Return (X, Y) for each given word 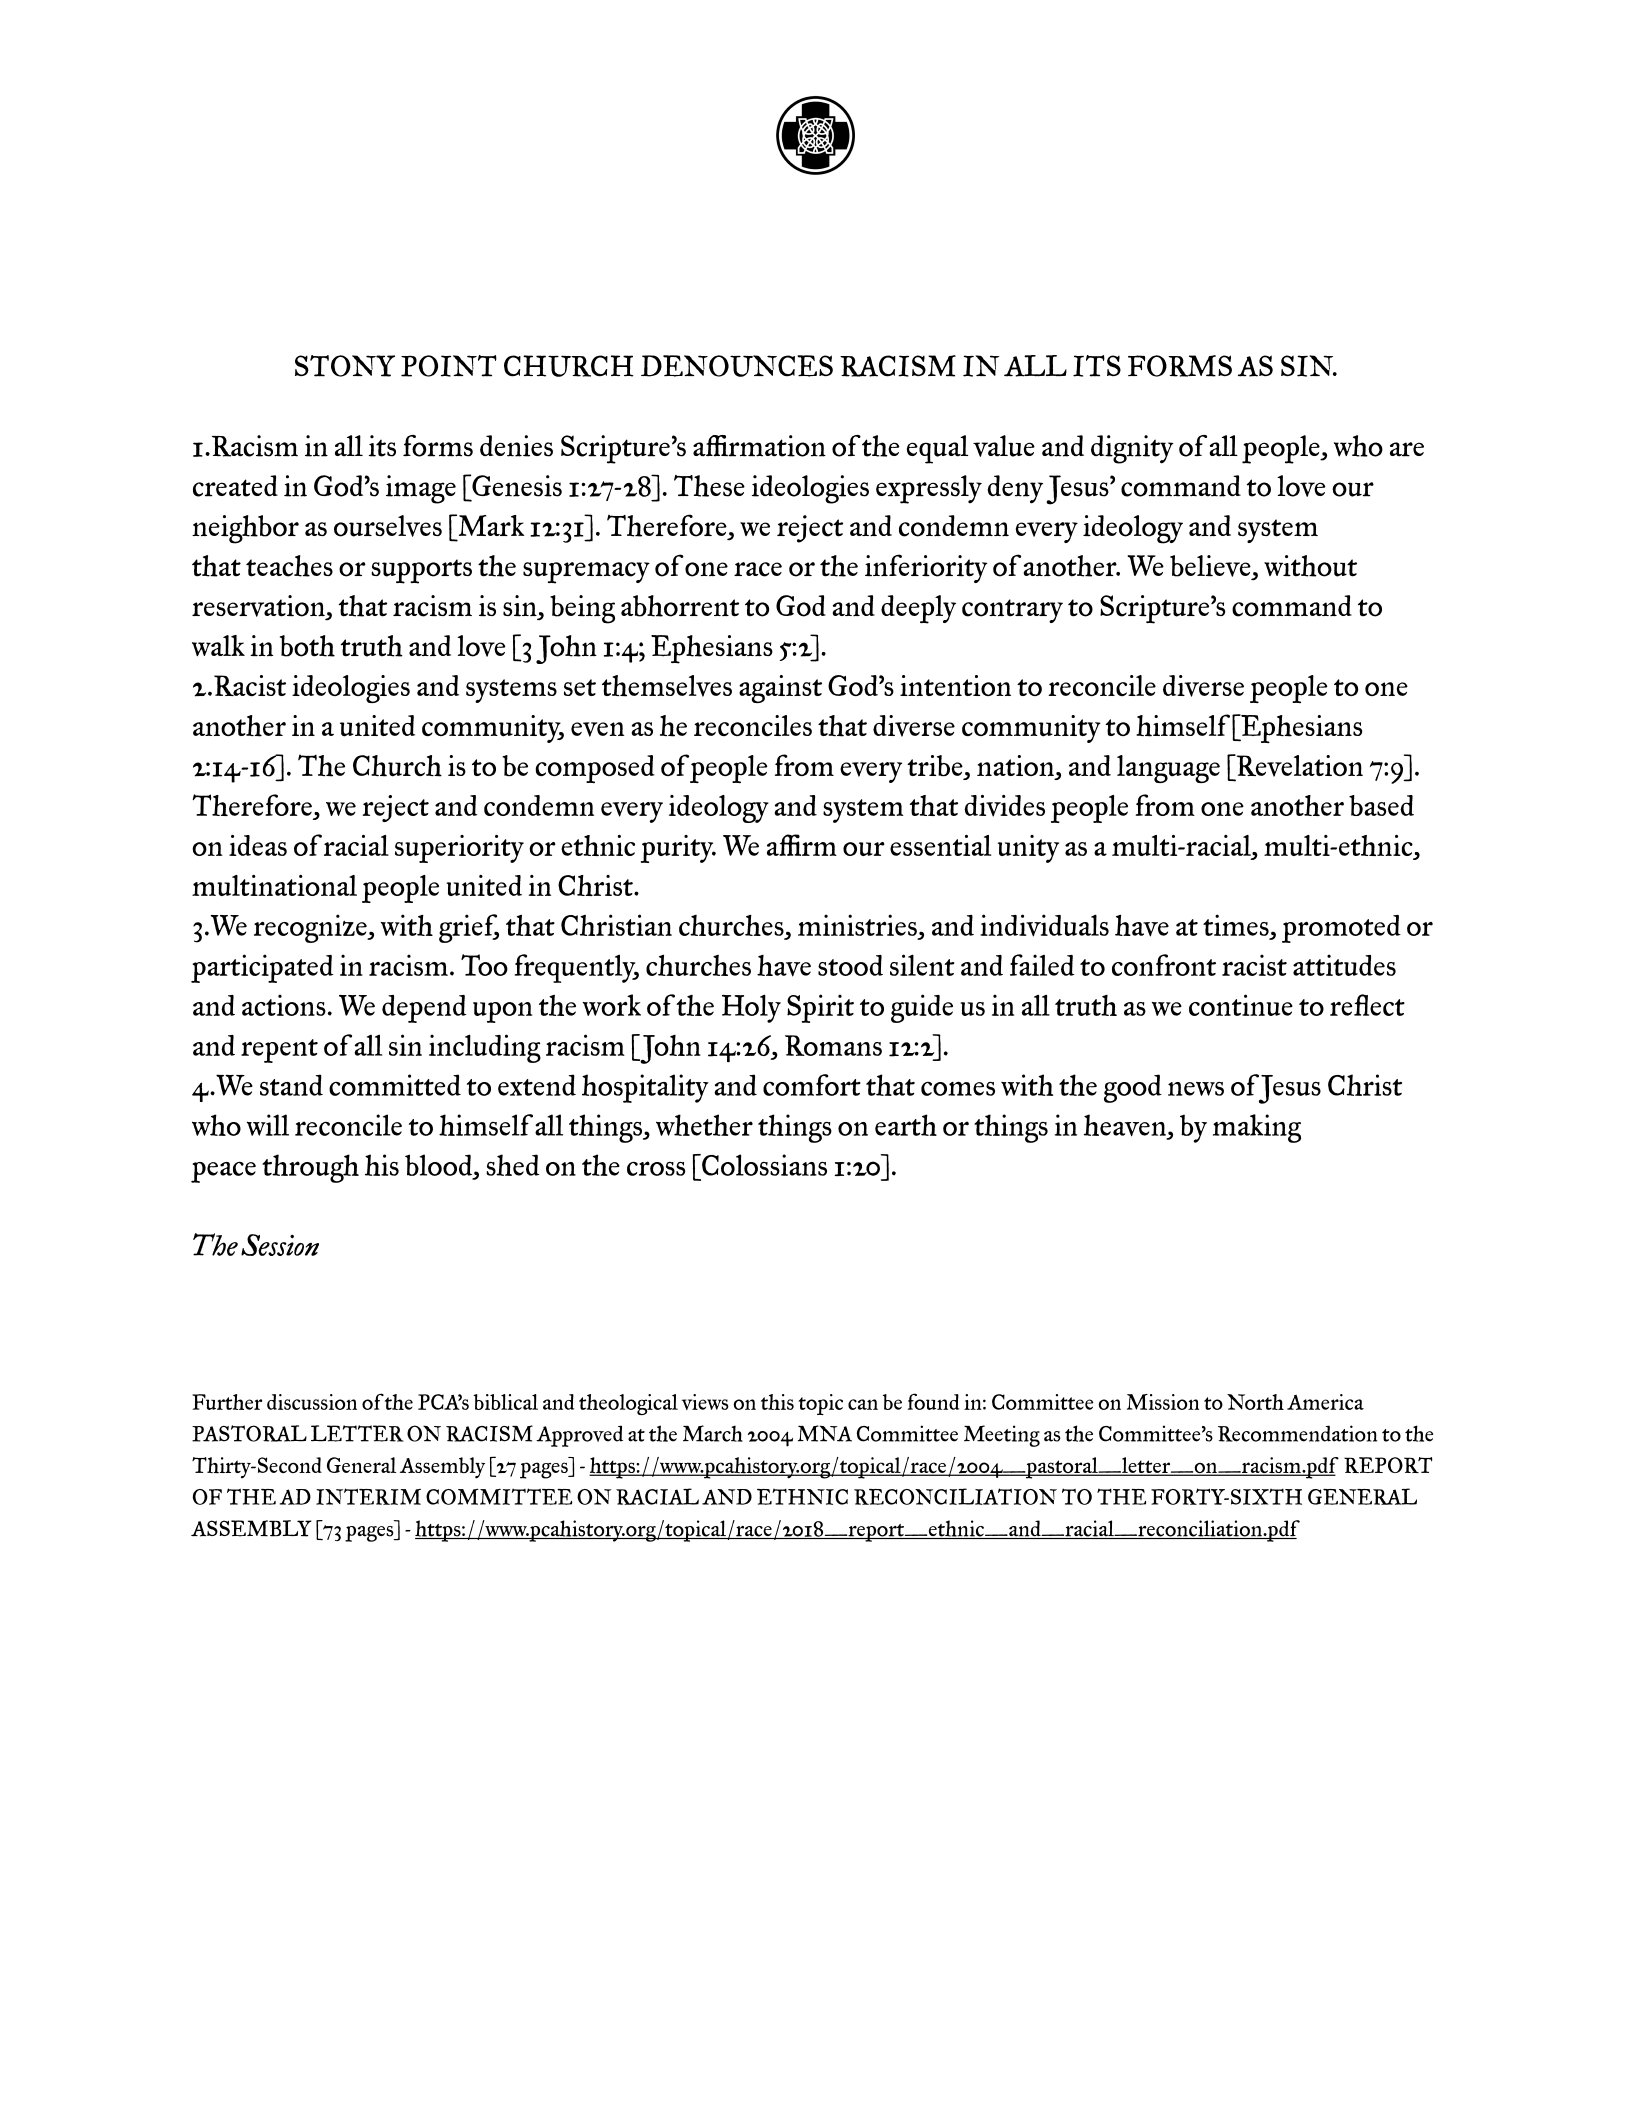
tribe (936, 767)
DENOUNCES (737, 366)
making (1257, 1128)
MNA (825, 1433)
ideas (258, 845)
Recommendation (1297, 1433)
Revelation (1298, 765)
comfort (812, 1085)
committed (395, 1085)
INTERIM (368, 1496)
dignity (1132, 449)
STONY (345, 366)
